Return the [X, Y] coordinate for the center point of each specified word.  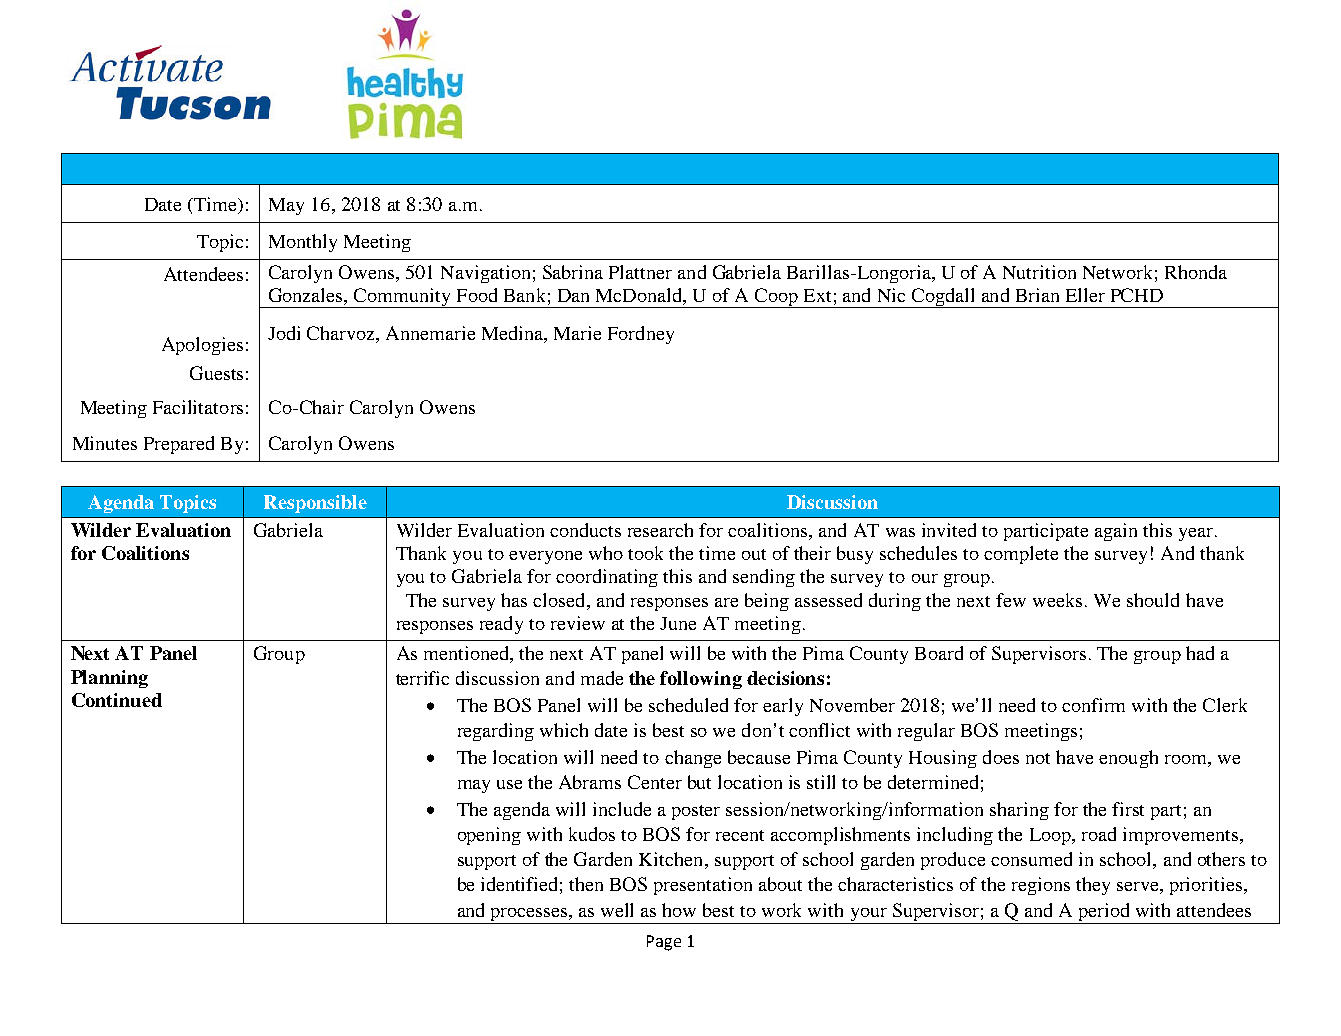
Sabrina [573, 272]
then [586, 884]
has [514, 600]
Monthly [303, 243]
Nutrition [1039, 272]
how [679, 910]
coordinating [607, 578]
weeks [1057, 600]
